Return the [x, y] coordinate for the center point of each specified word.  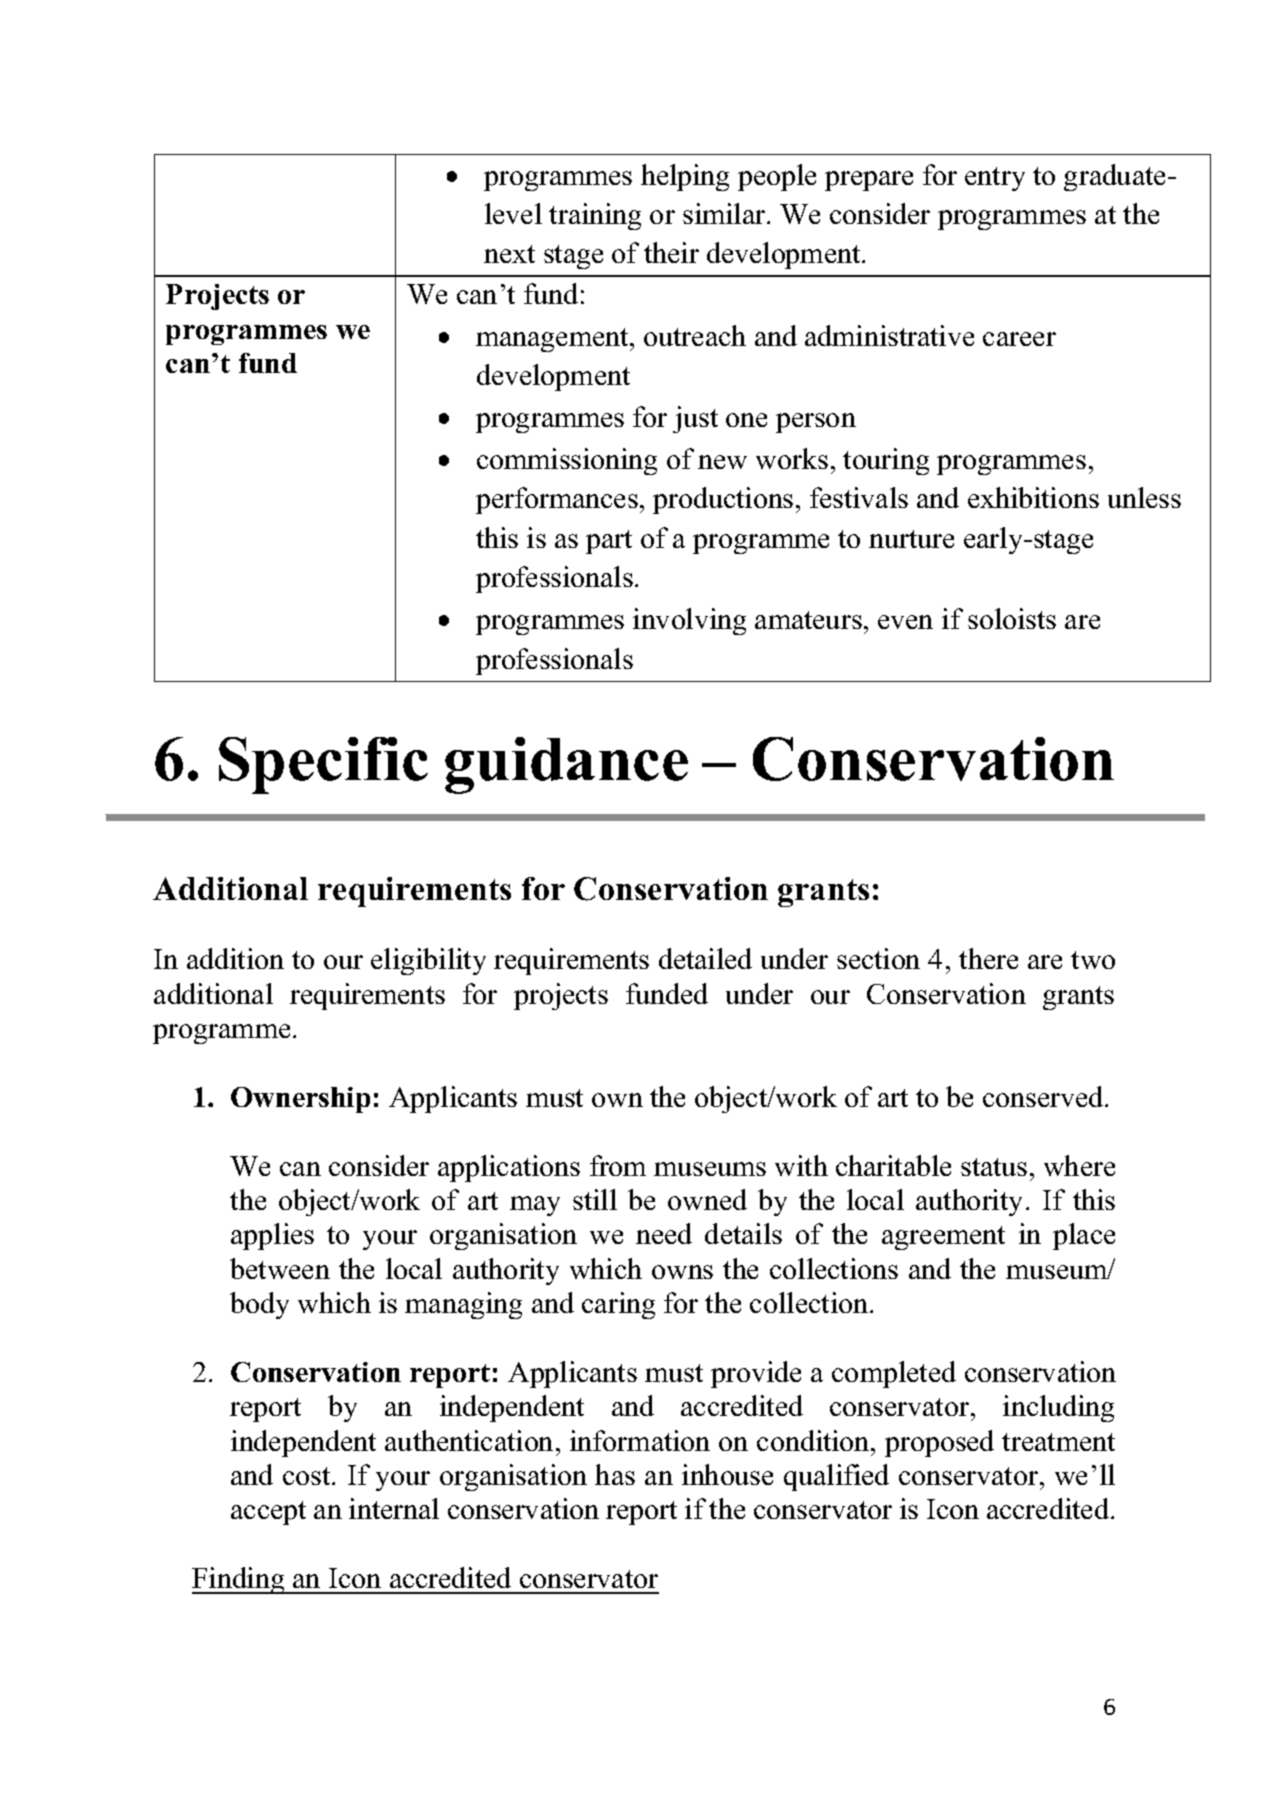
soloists [1012, 618]
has [615, 1474]
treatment [1058, 1442]
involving [689, 621]
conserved [1044, 1096]
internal [394, 1508]
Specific [323, 765]
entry [995, 179]
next [509, 254]
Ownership [300, 1100]
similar [725, 213]
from [618, 1165]
